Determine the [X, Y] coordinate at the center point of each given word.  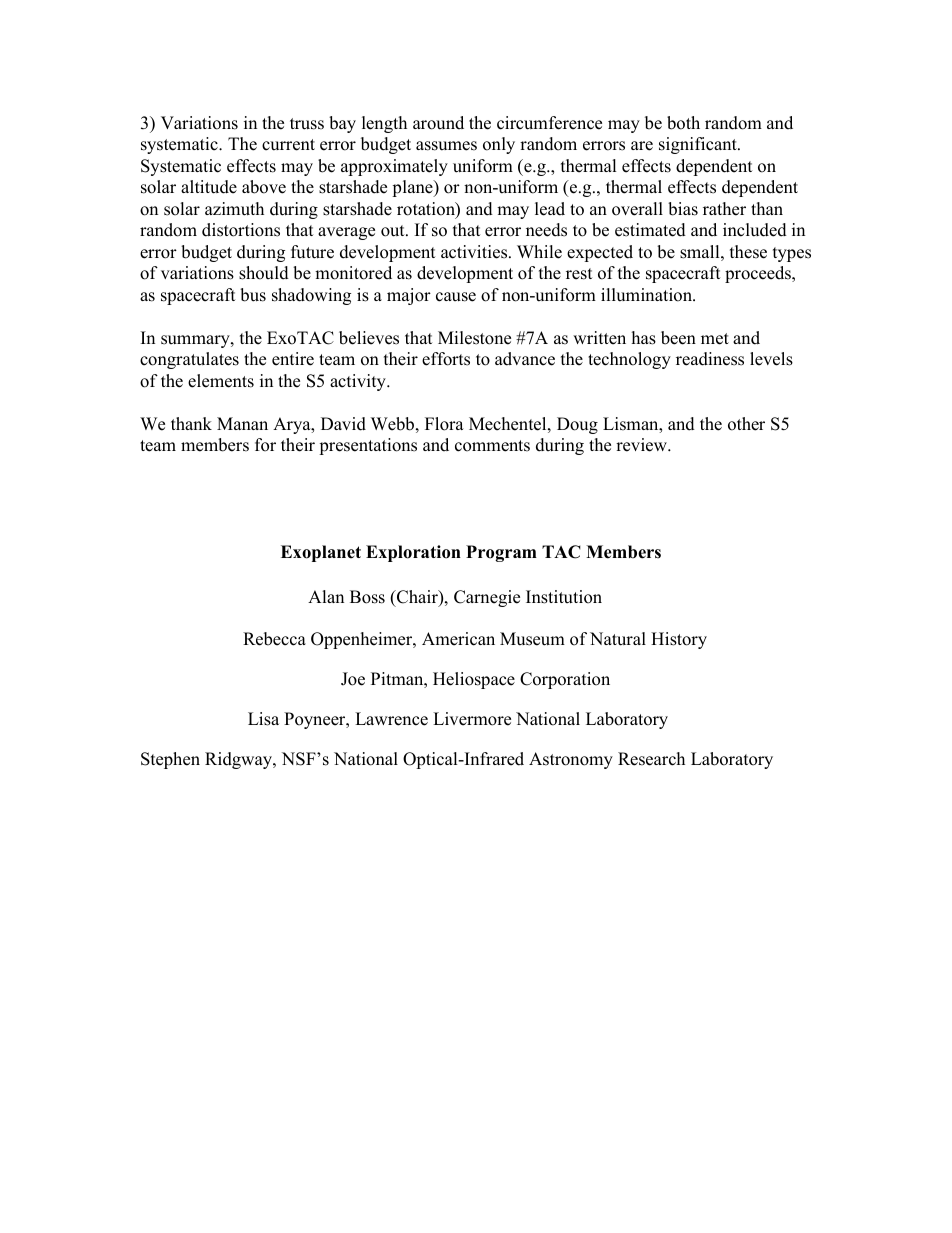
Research [651, 759]
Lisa [263, 719]
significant [699, 145]
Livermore [472, 719]
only [499, 145]
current [288, 145]
